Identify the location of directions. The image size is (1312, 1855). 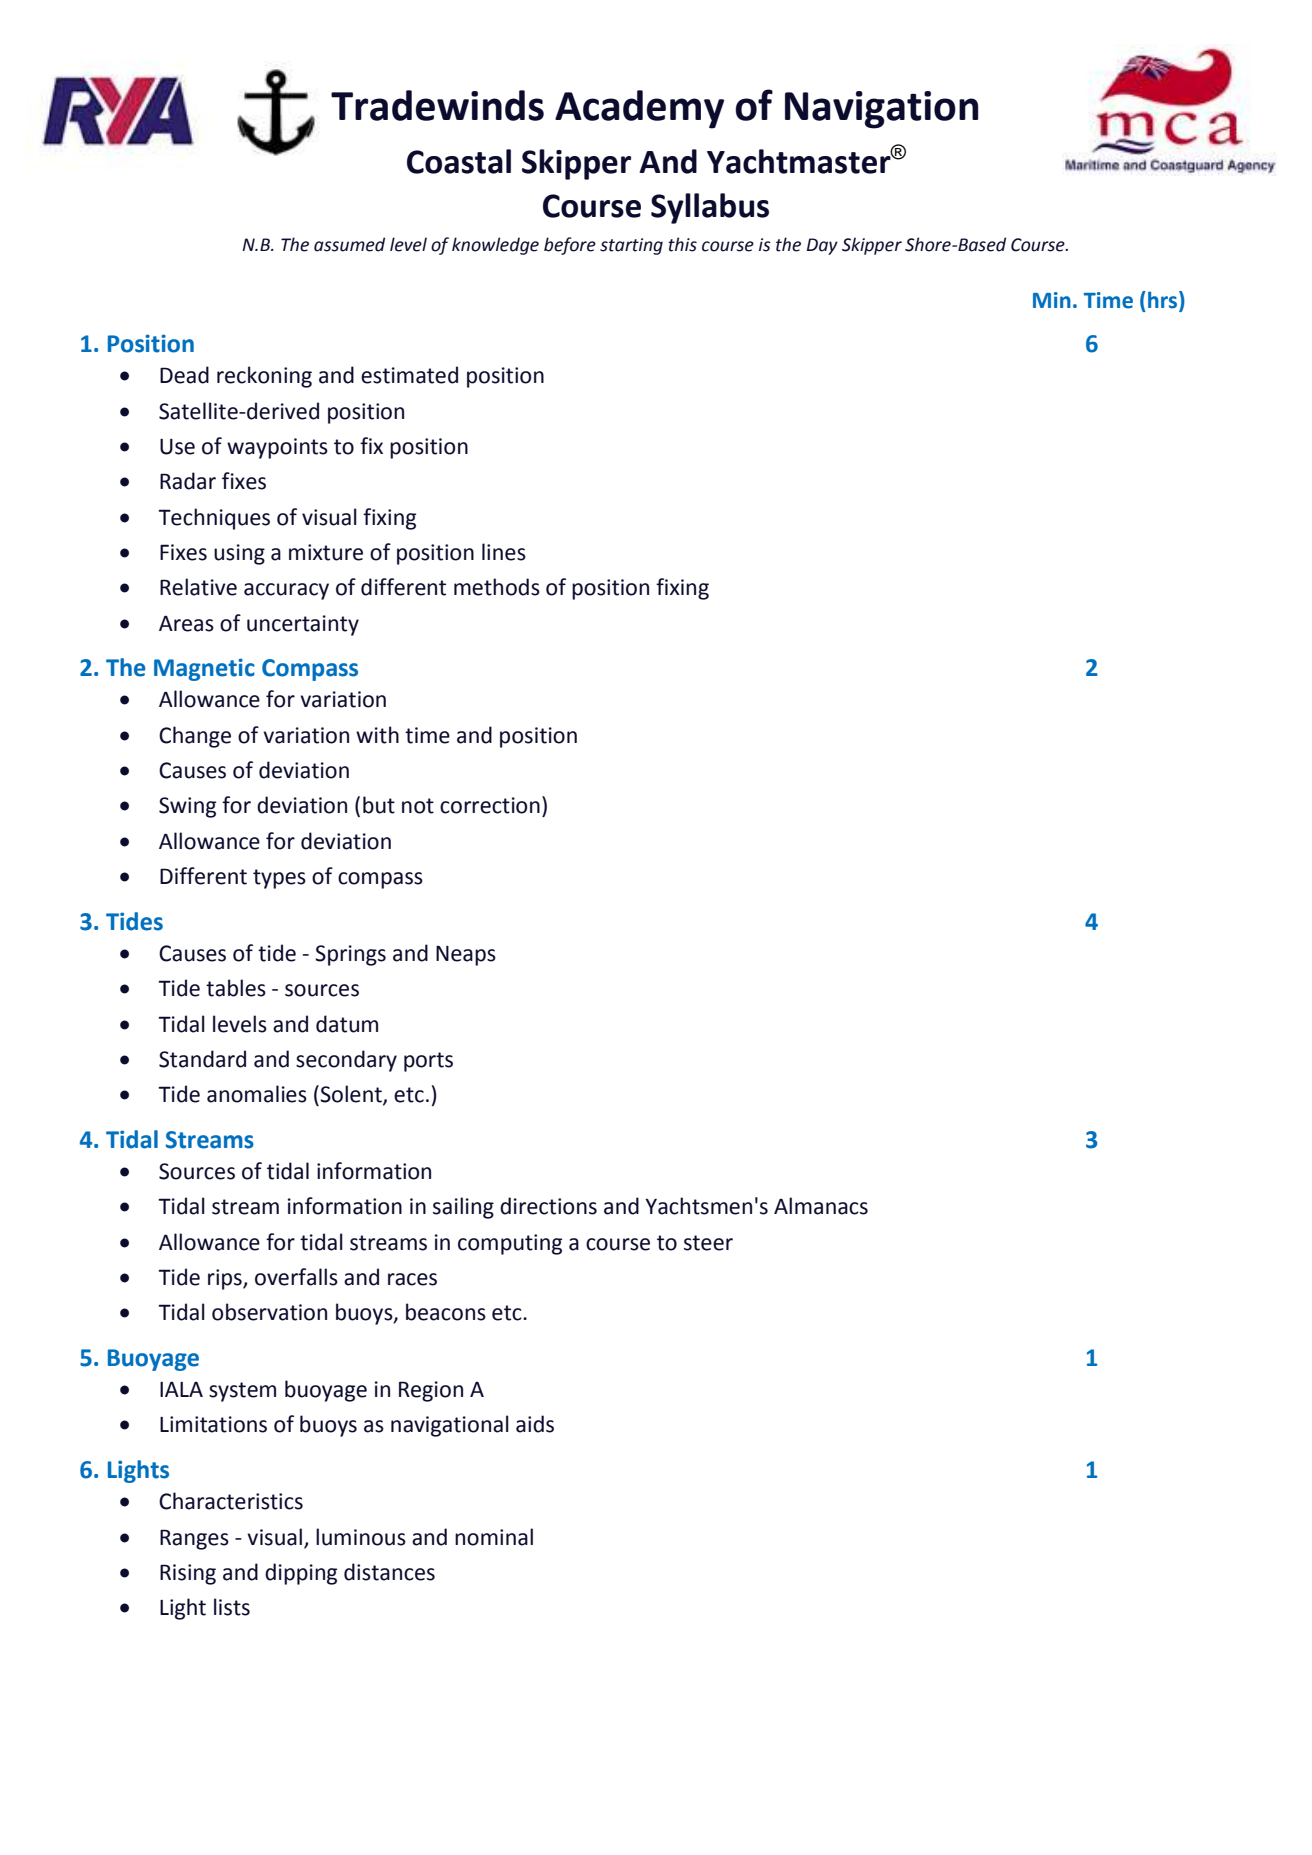
(548, 1206).
